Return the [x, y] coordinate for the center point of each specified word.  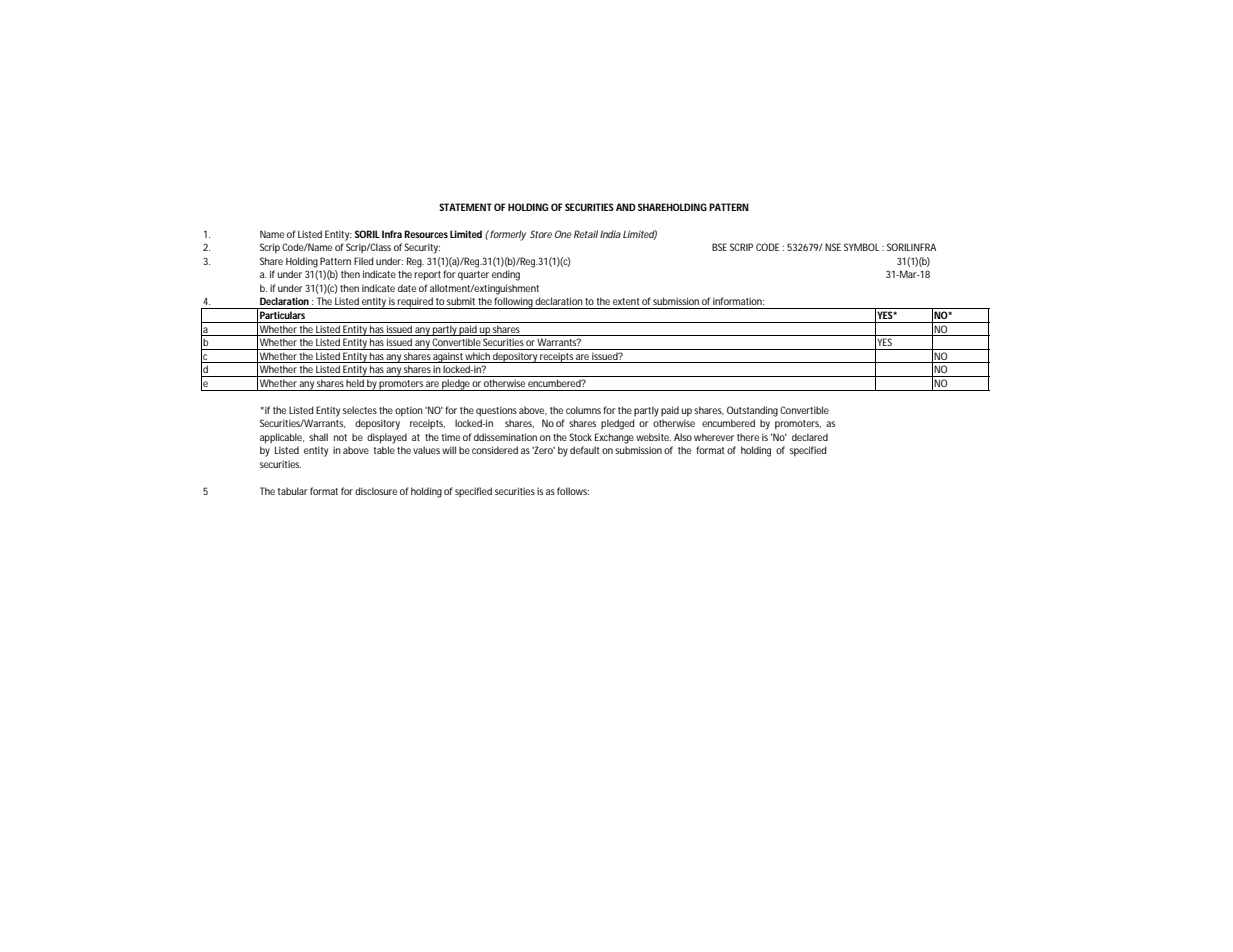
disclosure [376, 491]
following [514, 303]
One [563, 234]
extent [626, 301]
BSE [719, 247]
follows [573, 491]
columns [583, 410]
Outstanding [752, 411]
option [409, 411]
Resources [426, 234]
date [407, 288]
